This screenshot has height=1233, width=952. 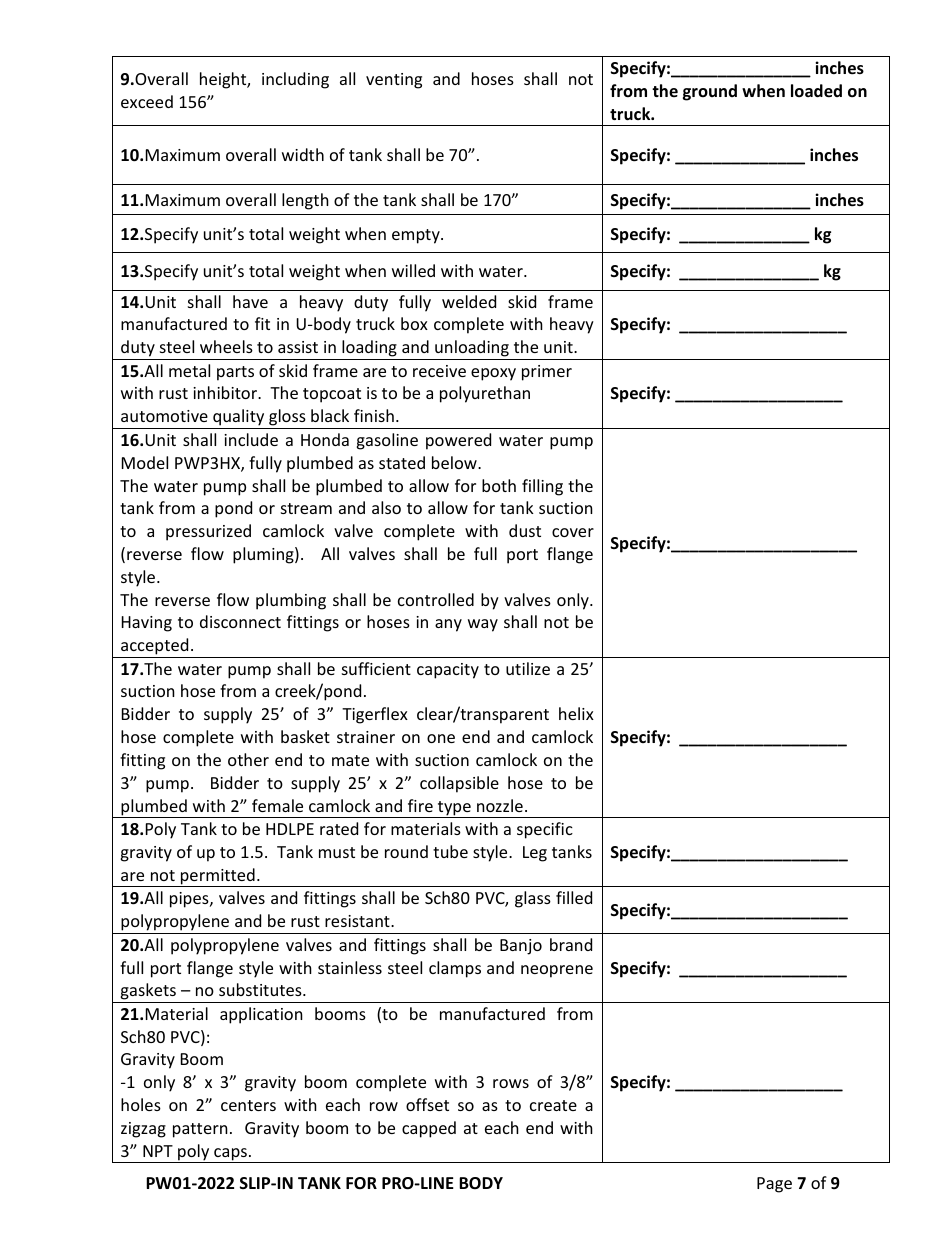 I want to click on disconnect, so click(x=240, y=621).
